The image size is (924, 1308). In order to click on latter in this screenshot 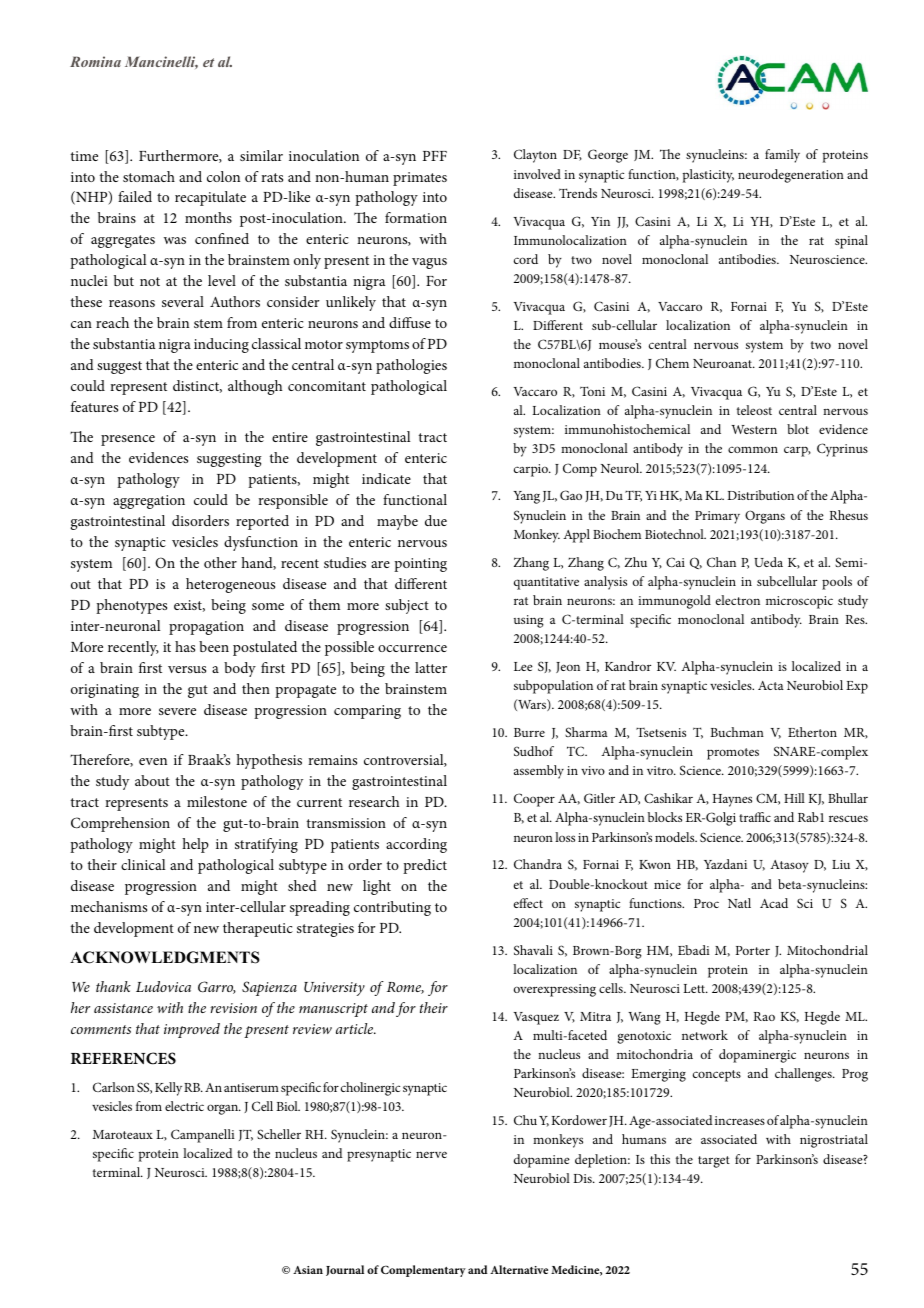, I will do `click(431, 667)`.
